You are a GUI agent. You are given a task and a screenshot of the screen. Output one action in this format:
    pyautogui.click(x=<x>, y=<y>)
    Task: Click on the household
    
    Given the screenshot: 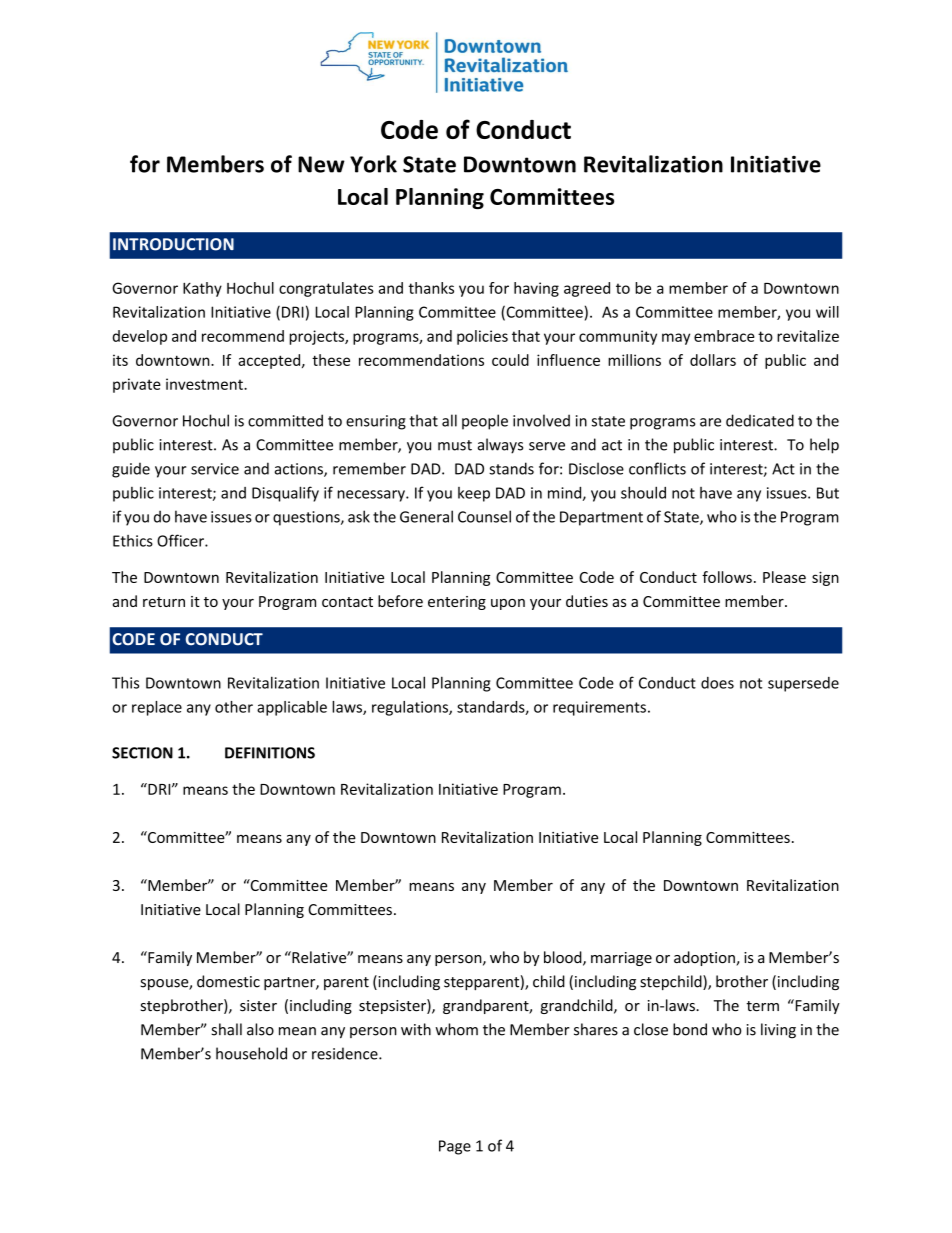 What is the action you would take?
    pyautogui.click(x=251, y=1053)
